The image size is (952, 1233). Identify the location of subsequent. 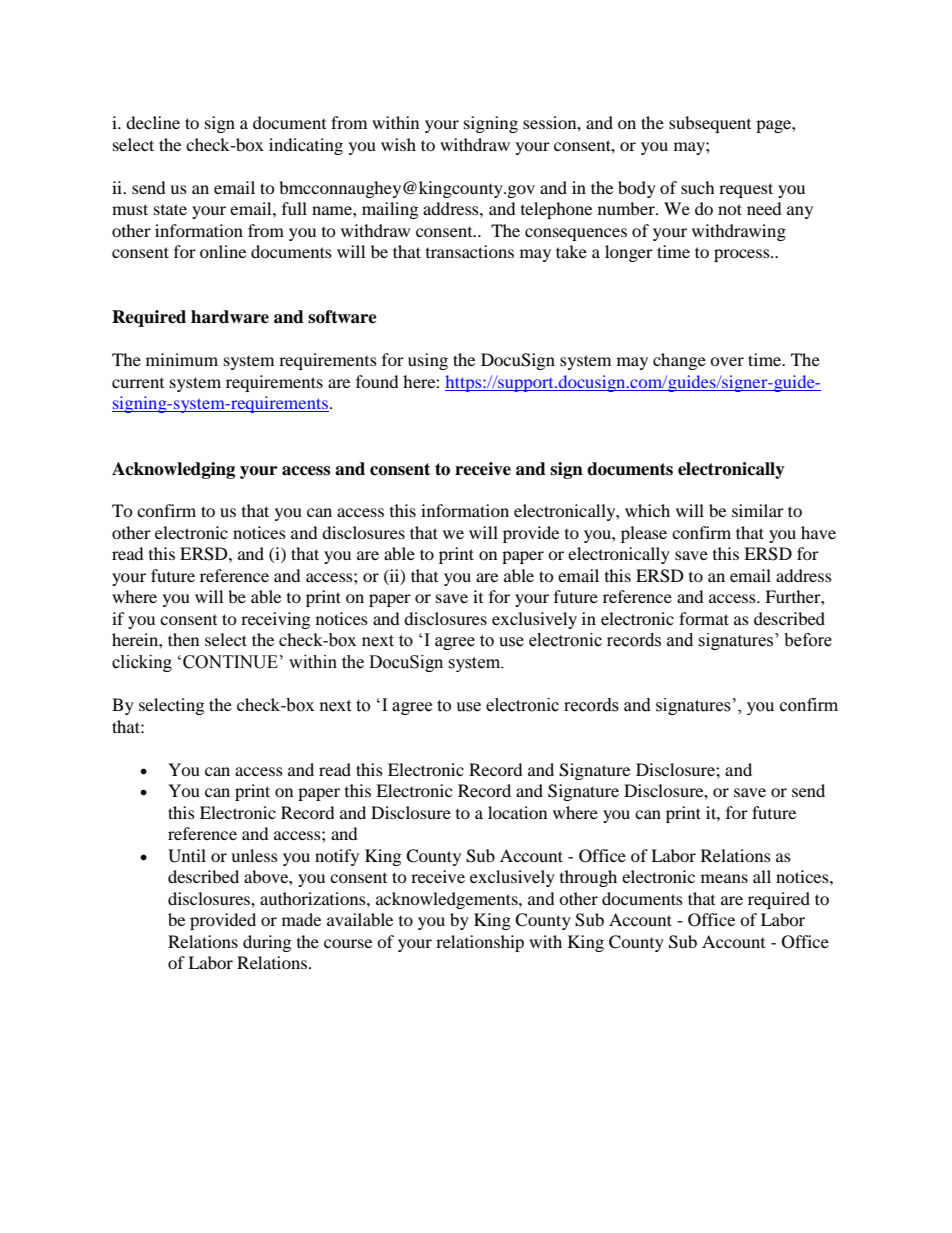
(710, 124).
